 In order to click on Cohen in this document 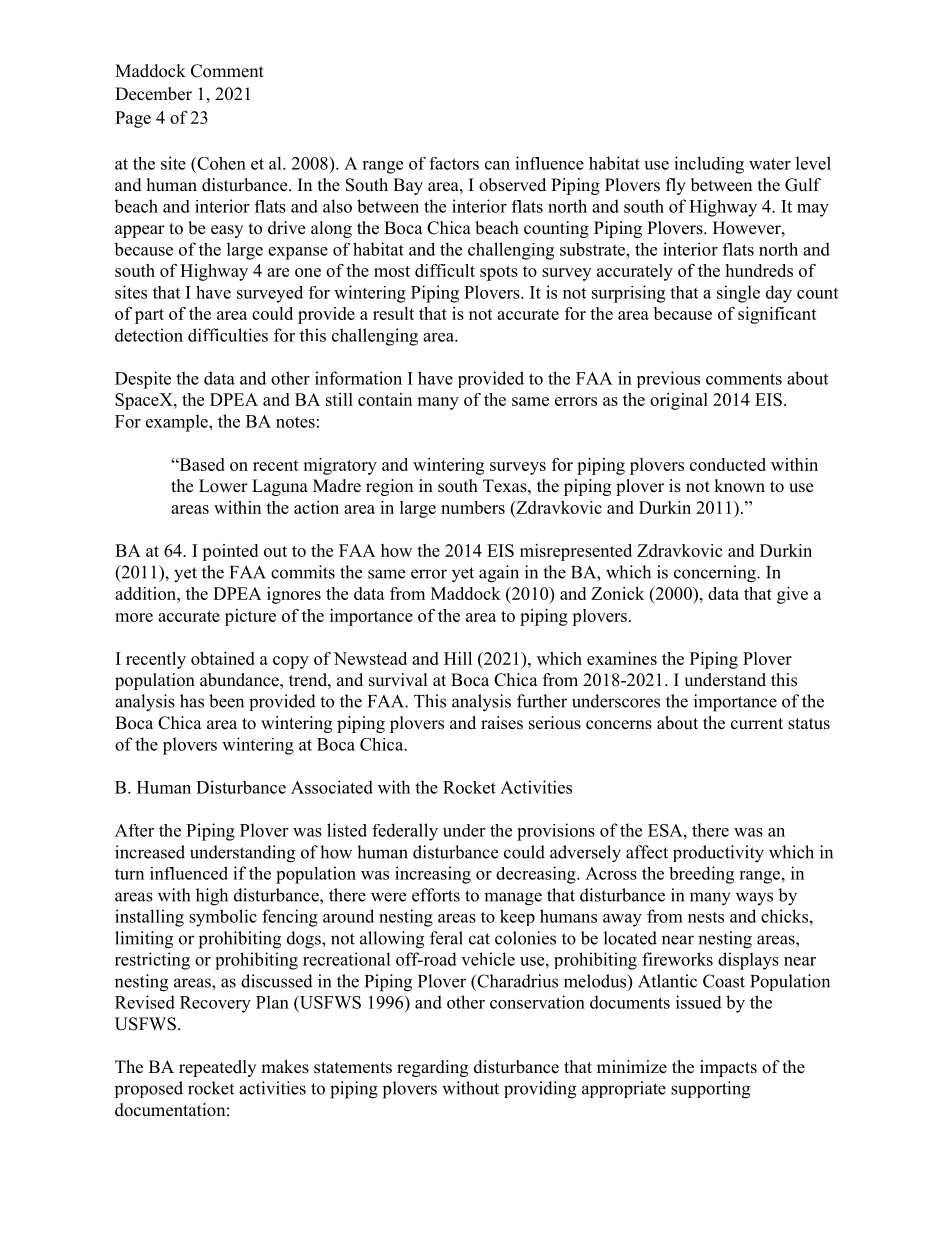, I will do `click(220, 163)`.
